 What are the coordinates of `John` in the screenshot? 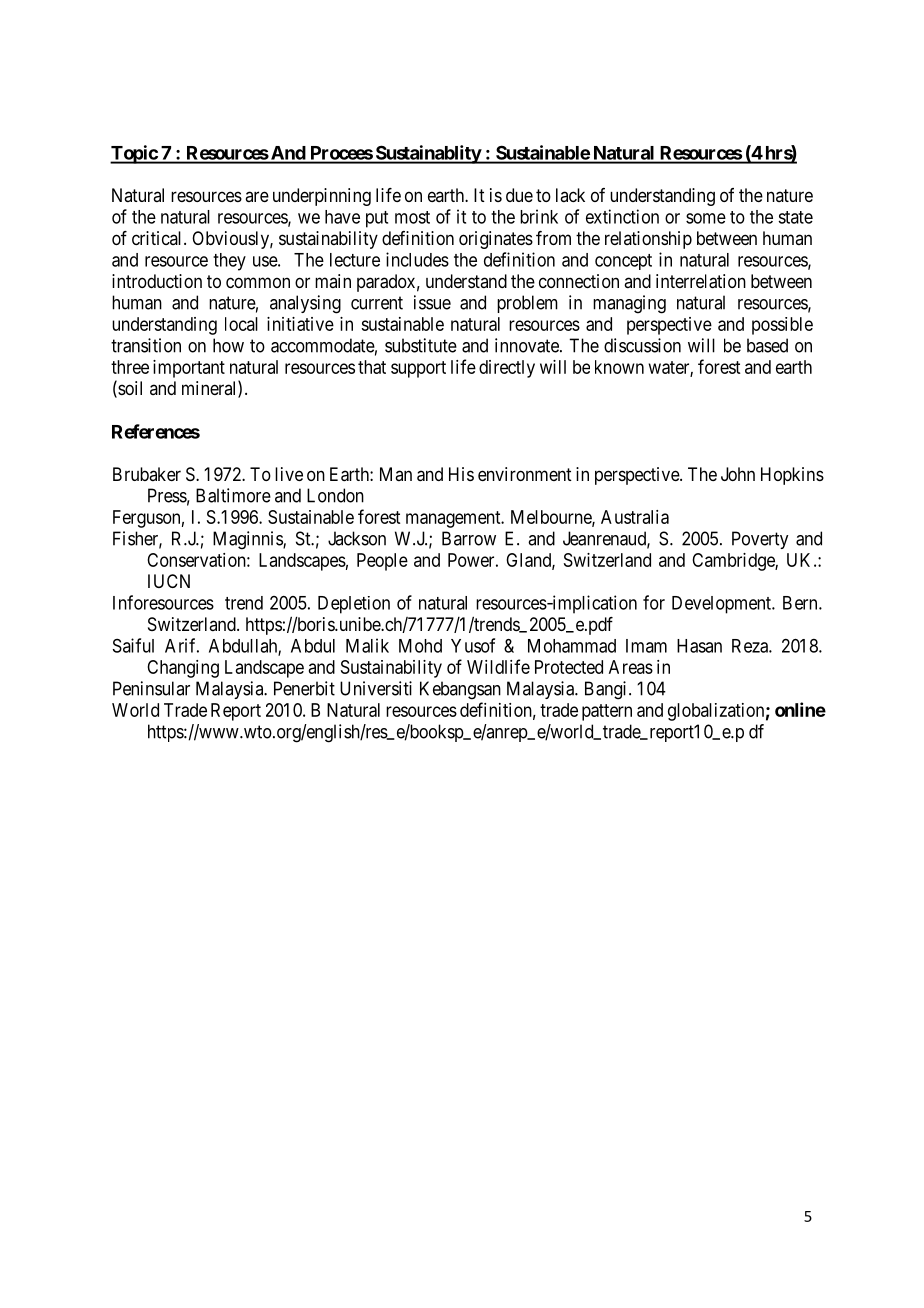 It's located at (738, 474).
